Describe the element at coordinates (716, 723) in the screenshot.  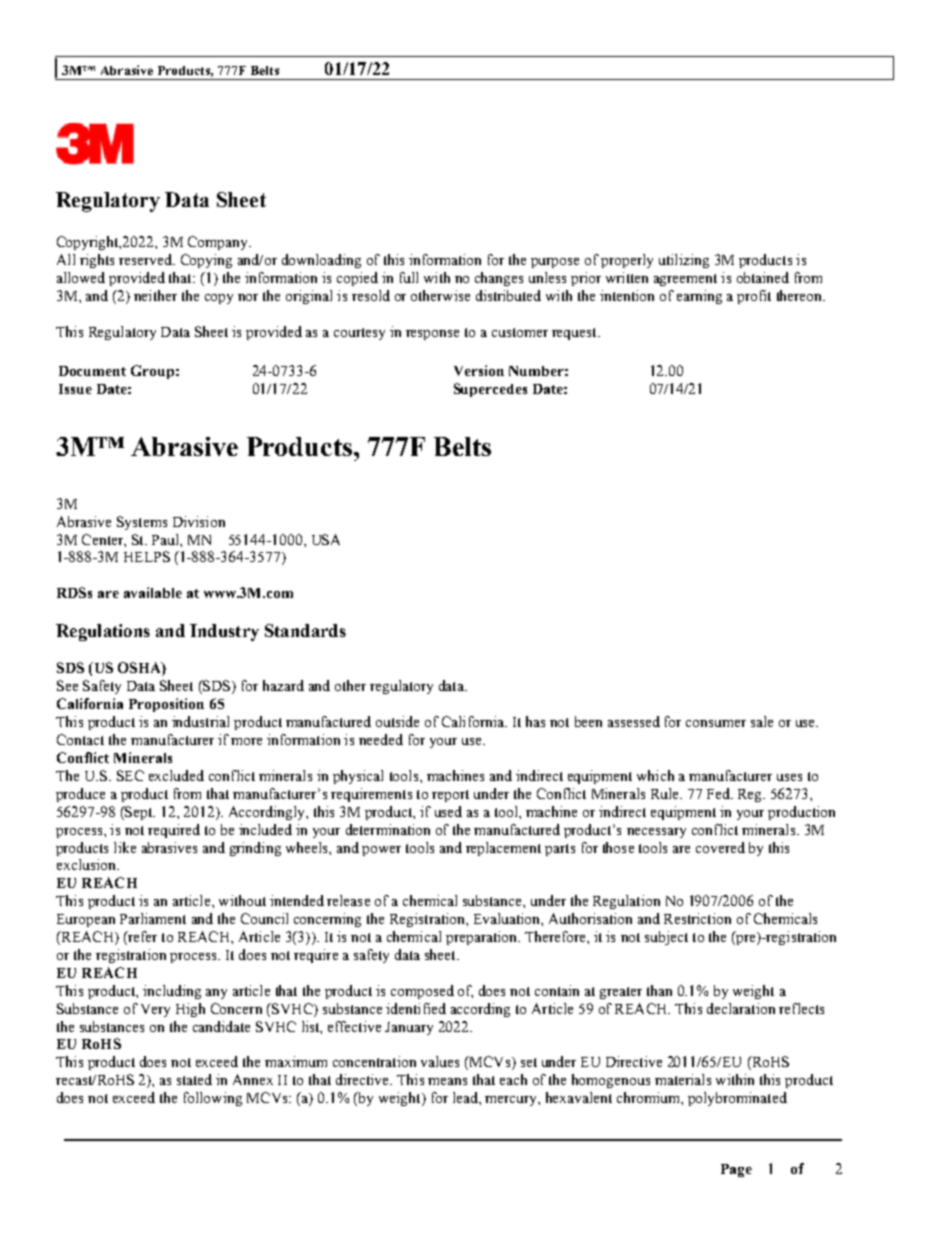
I see `consumer` at that location.
